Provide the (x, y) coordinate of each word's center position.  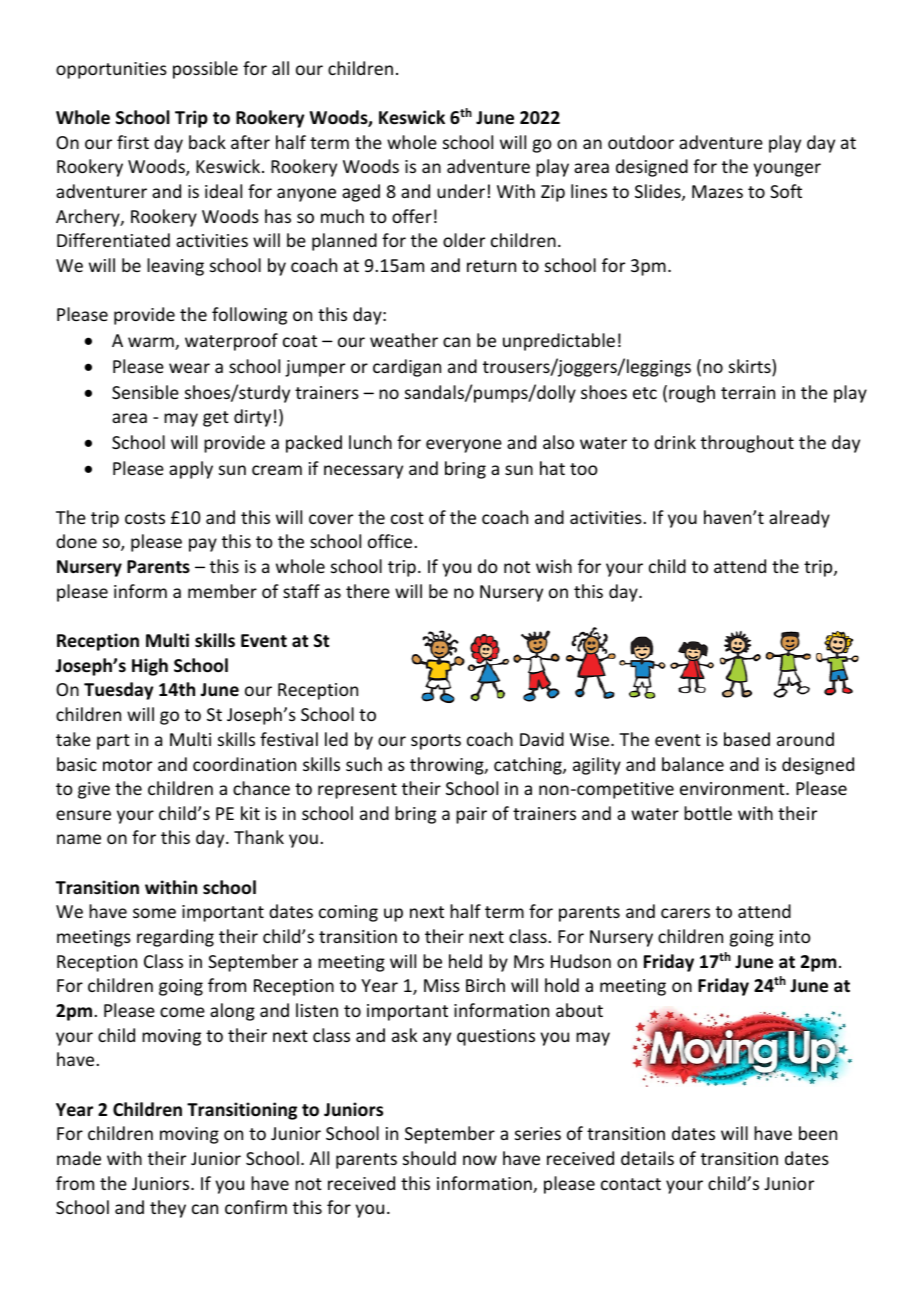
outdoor (641, 142)
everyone (464, 446)
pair (471, 815)
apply (191, 470)
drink (675, 442)
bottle (708, 813)
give (94, 790)
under (461, 191)
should (429, 1158)
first (133, 142)
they (168, 1209)
